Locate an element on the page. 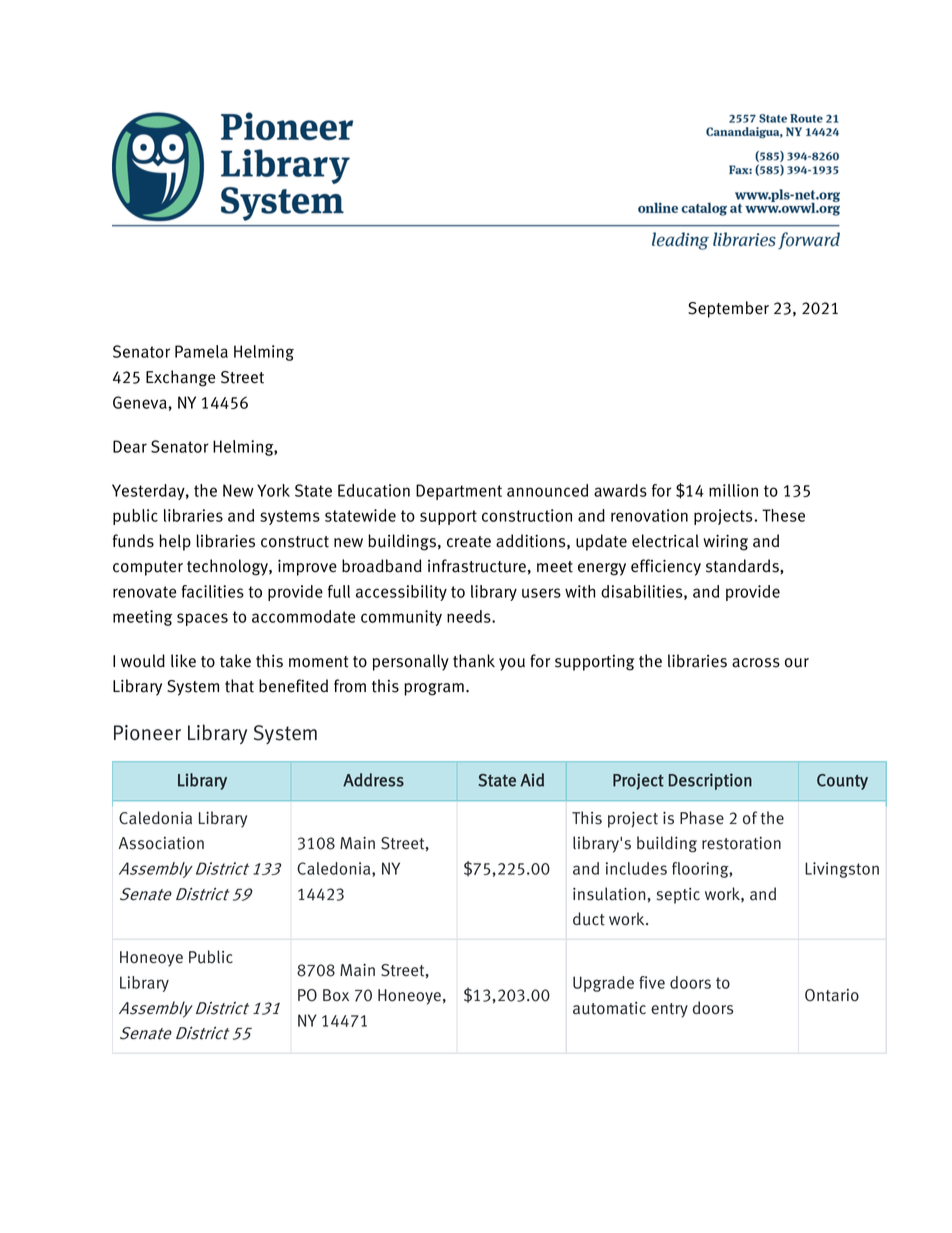 This image has width=952, height=1233. Box is located at coordinates (336, 995).
